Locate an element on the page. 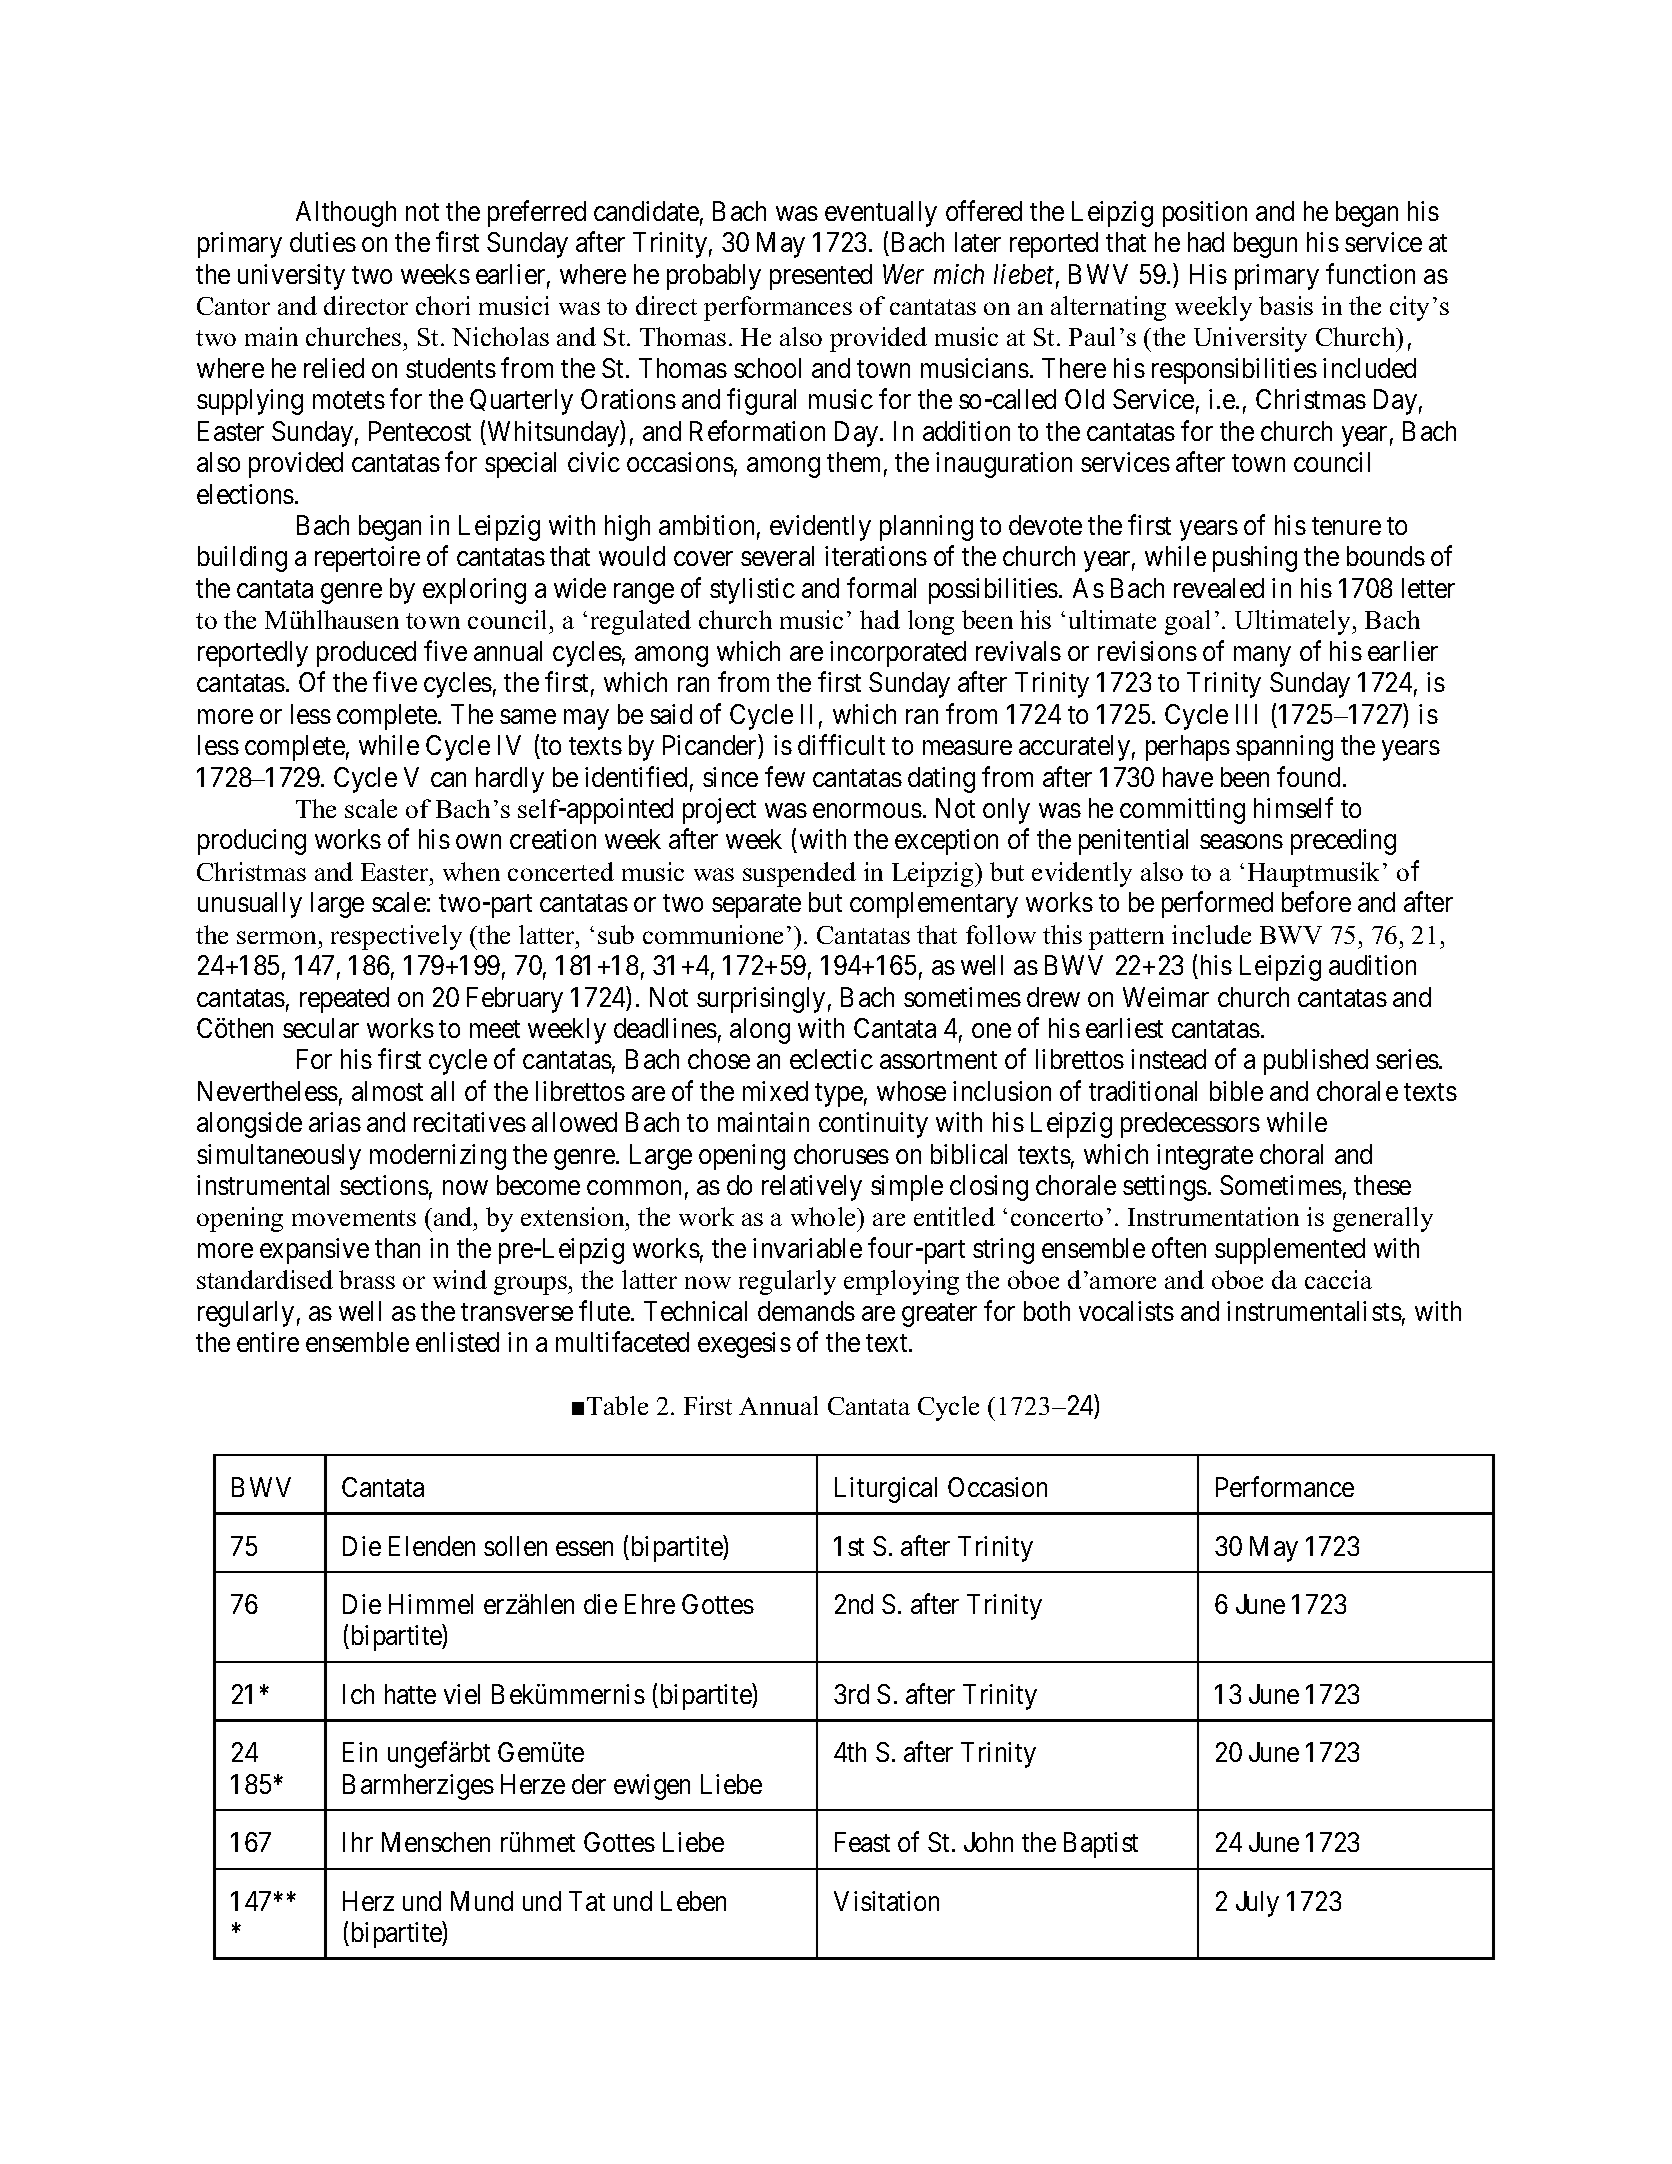 The height and width of the image is (2164, 1672). Ihr is located at coordinates (358, 1842).
